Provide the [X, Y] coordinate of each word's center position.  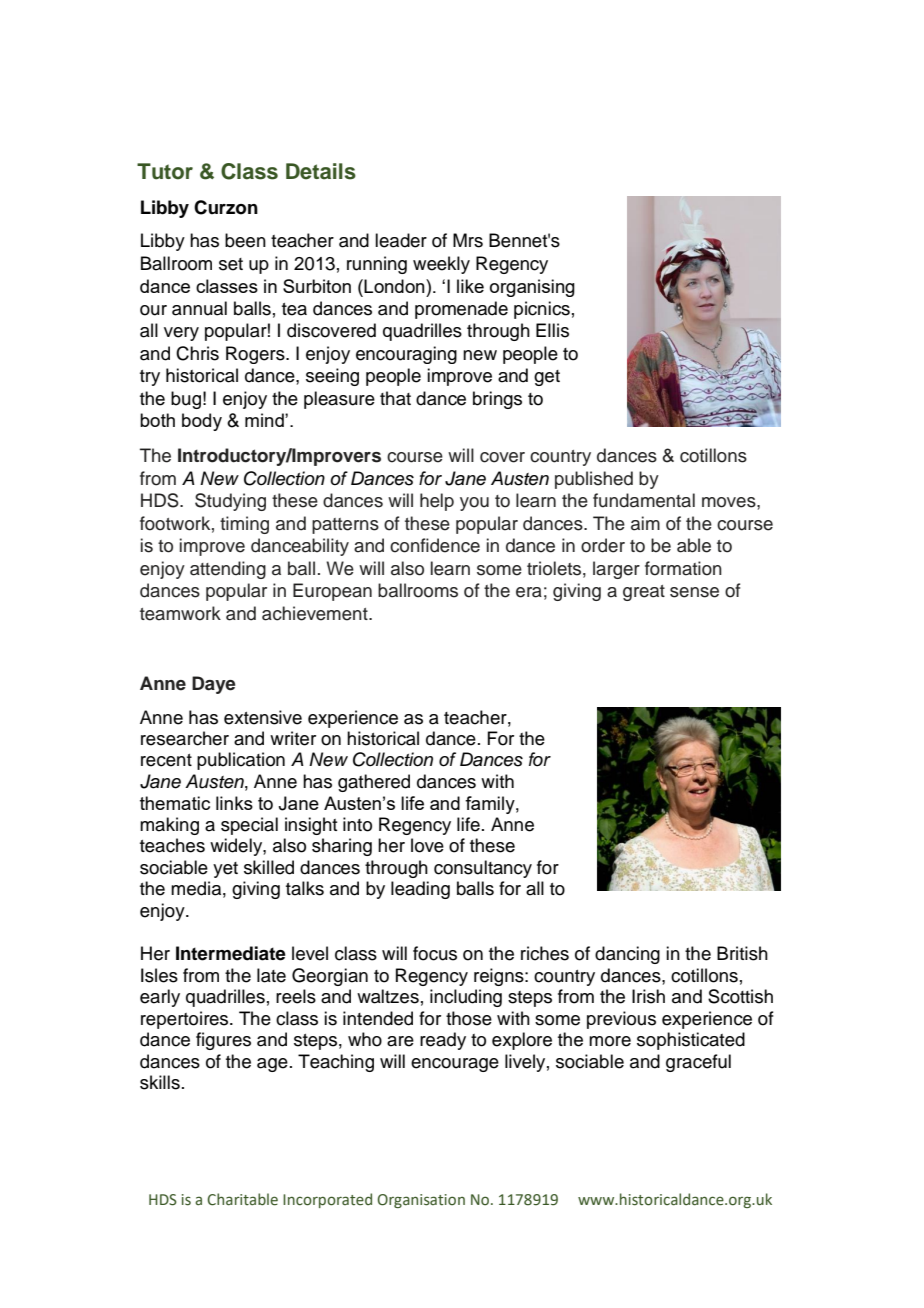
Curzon [226, 207]
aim [645, 523]
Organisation [421, 1201]
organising [532, 288]
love [427, 845]
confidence [435, 545]
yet [225, 870]
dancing [627, 955]
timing [244, 525]
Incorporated [327, 1200]
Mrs [468, 240]
